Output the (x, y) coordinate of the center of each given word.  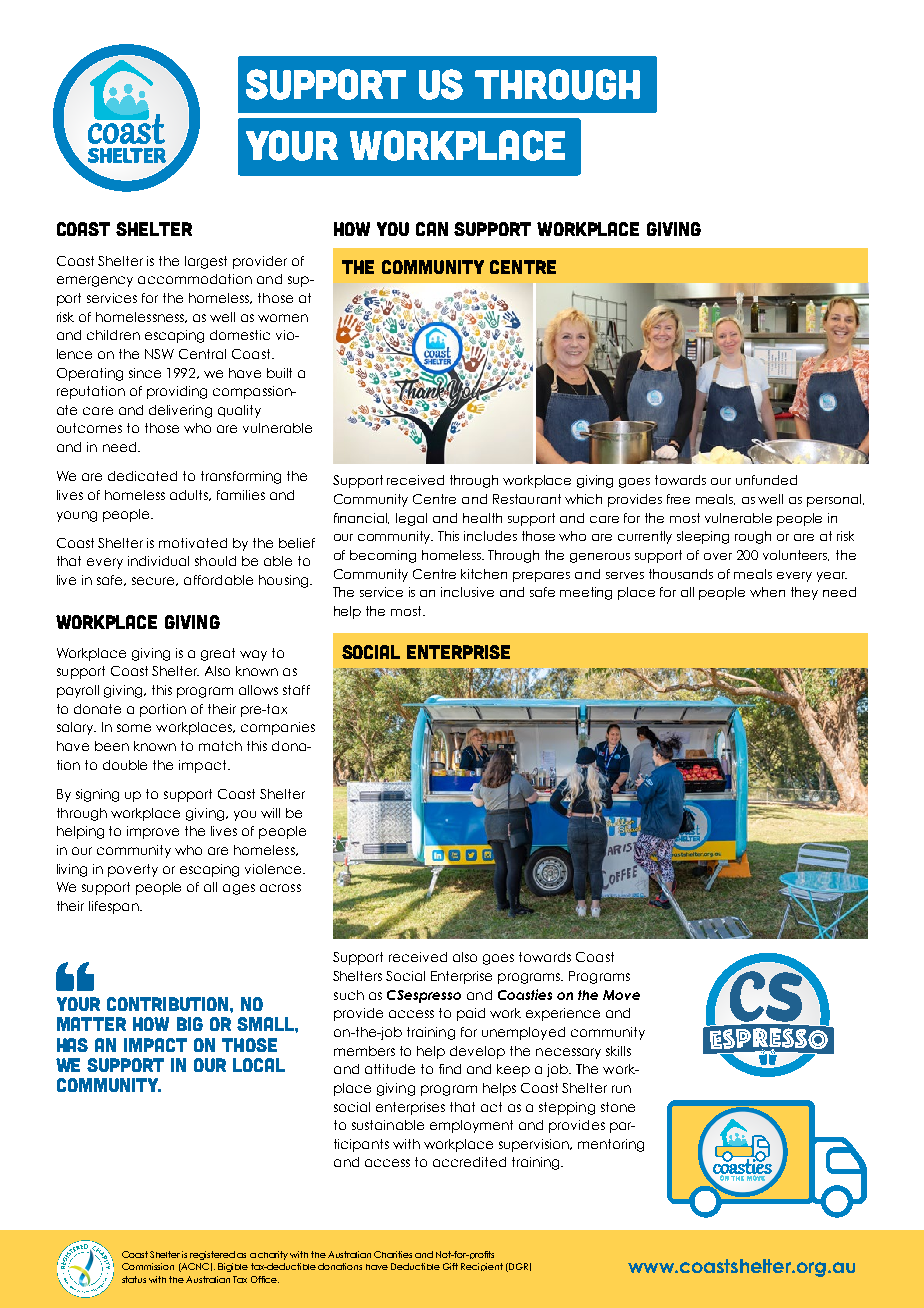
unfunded (766, 480)
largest (206, 262)
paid (471, 1014)
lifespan (115, 907)
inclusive (467, 592)
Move (621, 995)
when (767, 592)
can (432, 229)
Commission (148, 1266)
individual (158, 561)
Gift (450, 1266)
